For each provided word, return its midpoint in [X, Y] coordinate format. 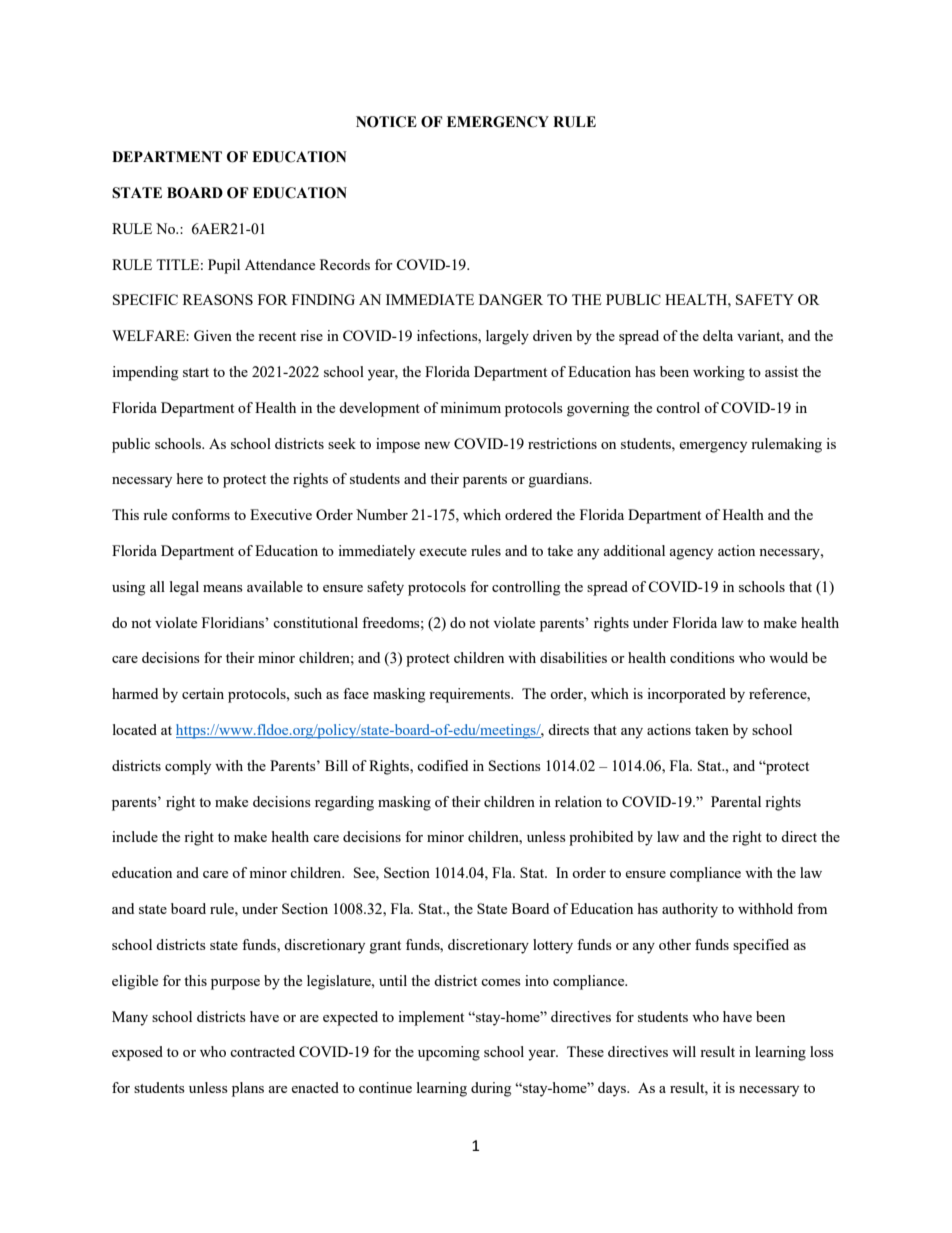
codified [442, 765]
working [719, 373]
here [190, 478]
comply [188, 767]
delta [718, 335]
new [437, 445]
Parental [736, 801]
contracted [262, 1051]
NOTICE [386, 122]
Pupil [224, 266]
